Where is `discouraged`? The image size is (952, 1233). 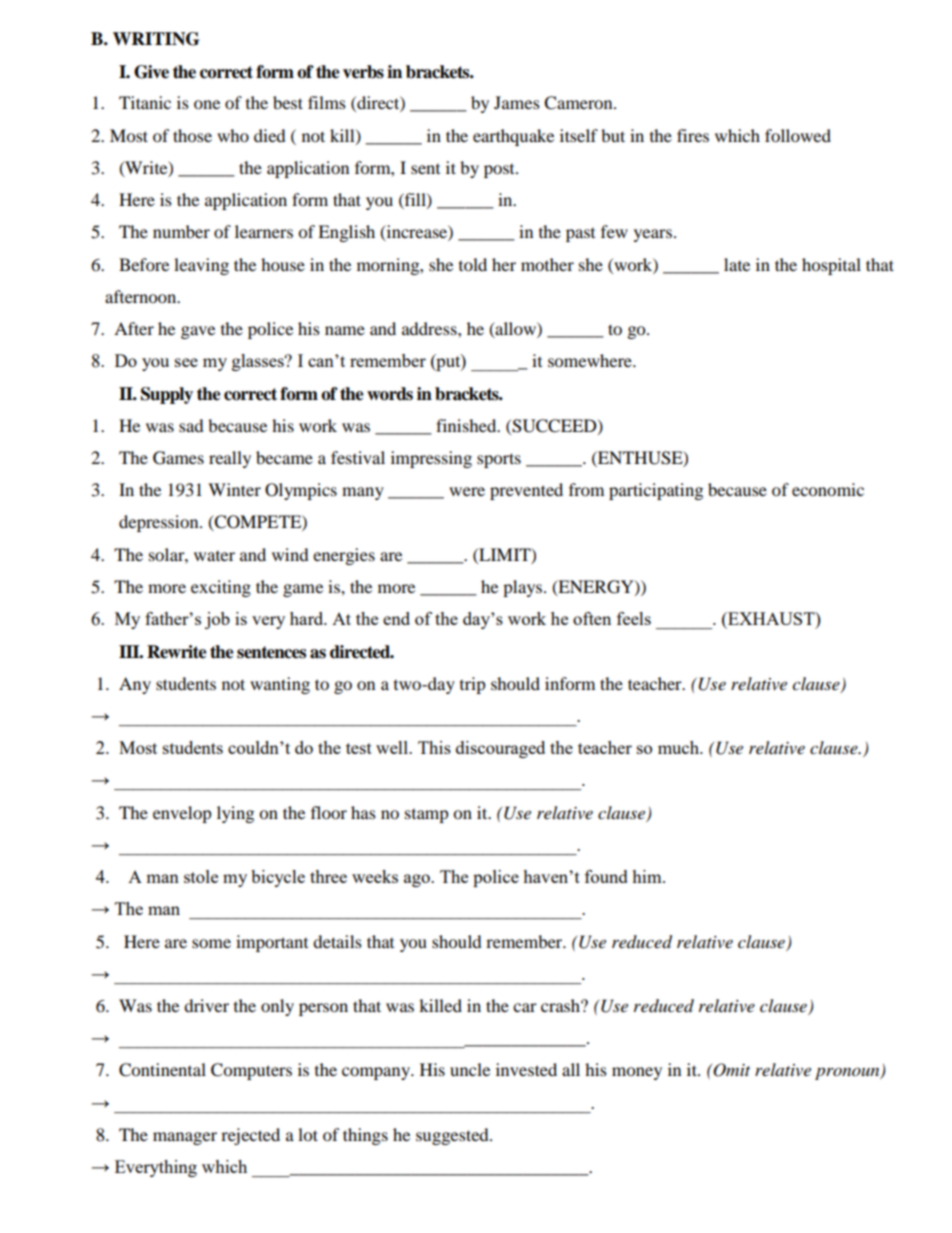
discouraged is located at coordinates (500, 749).
